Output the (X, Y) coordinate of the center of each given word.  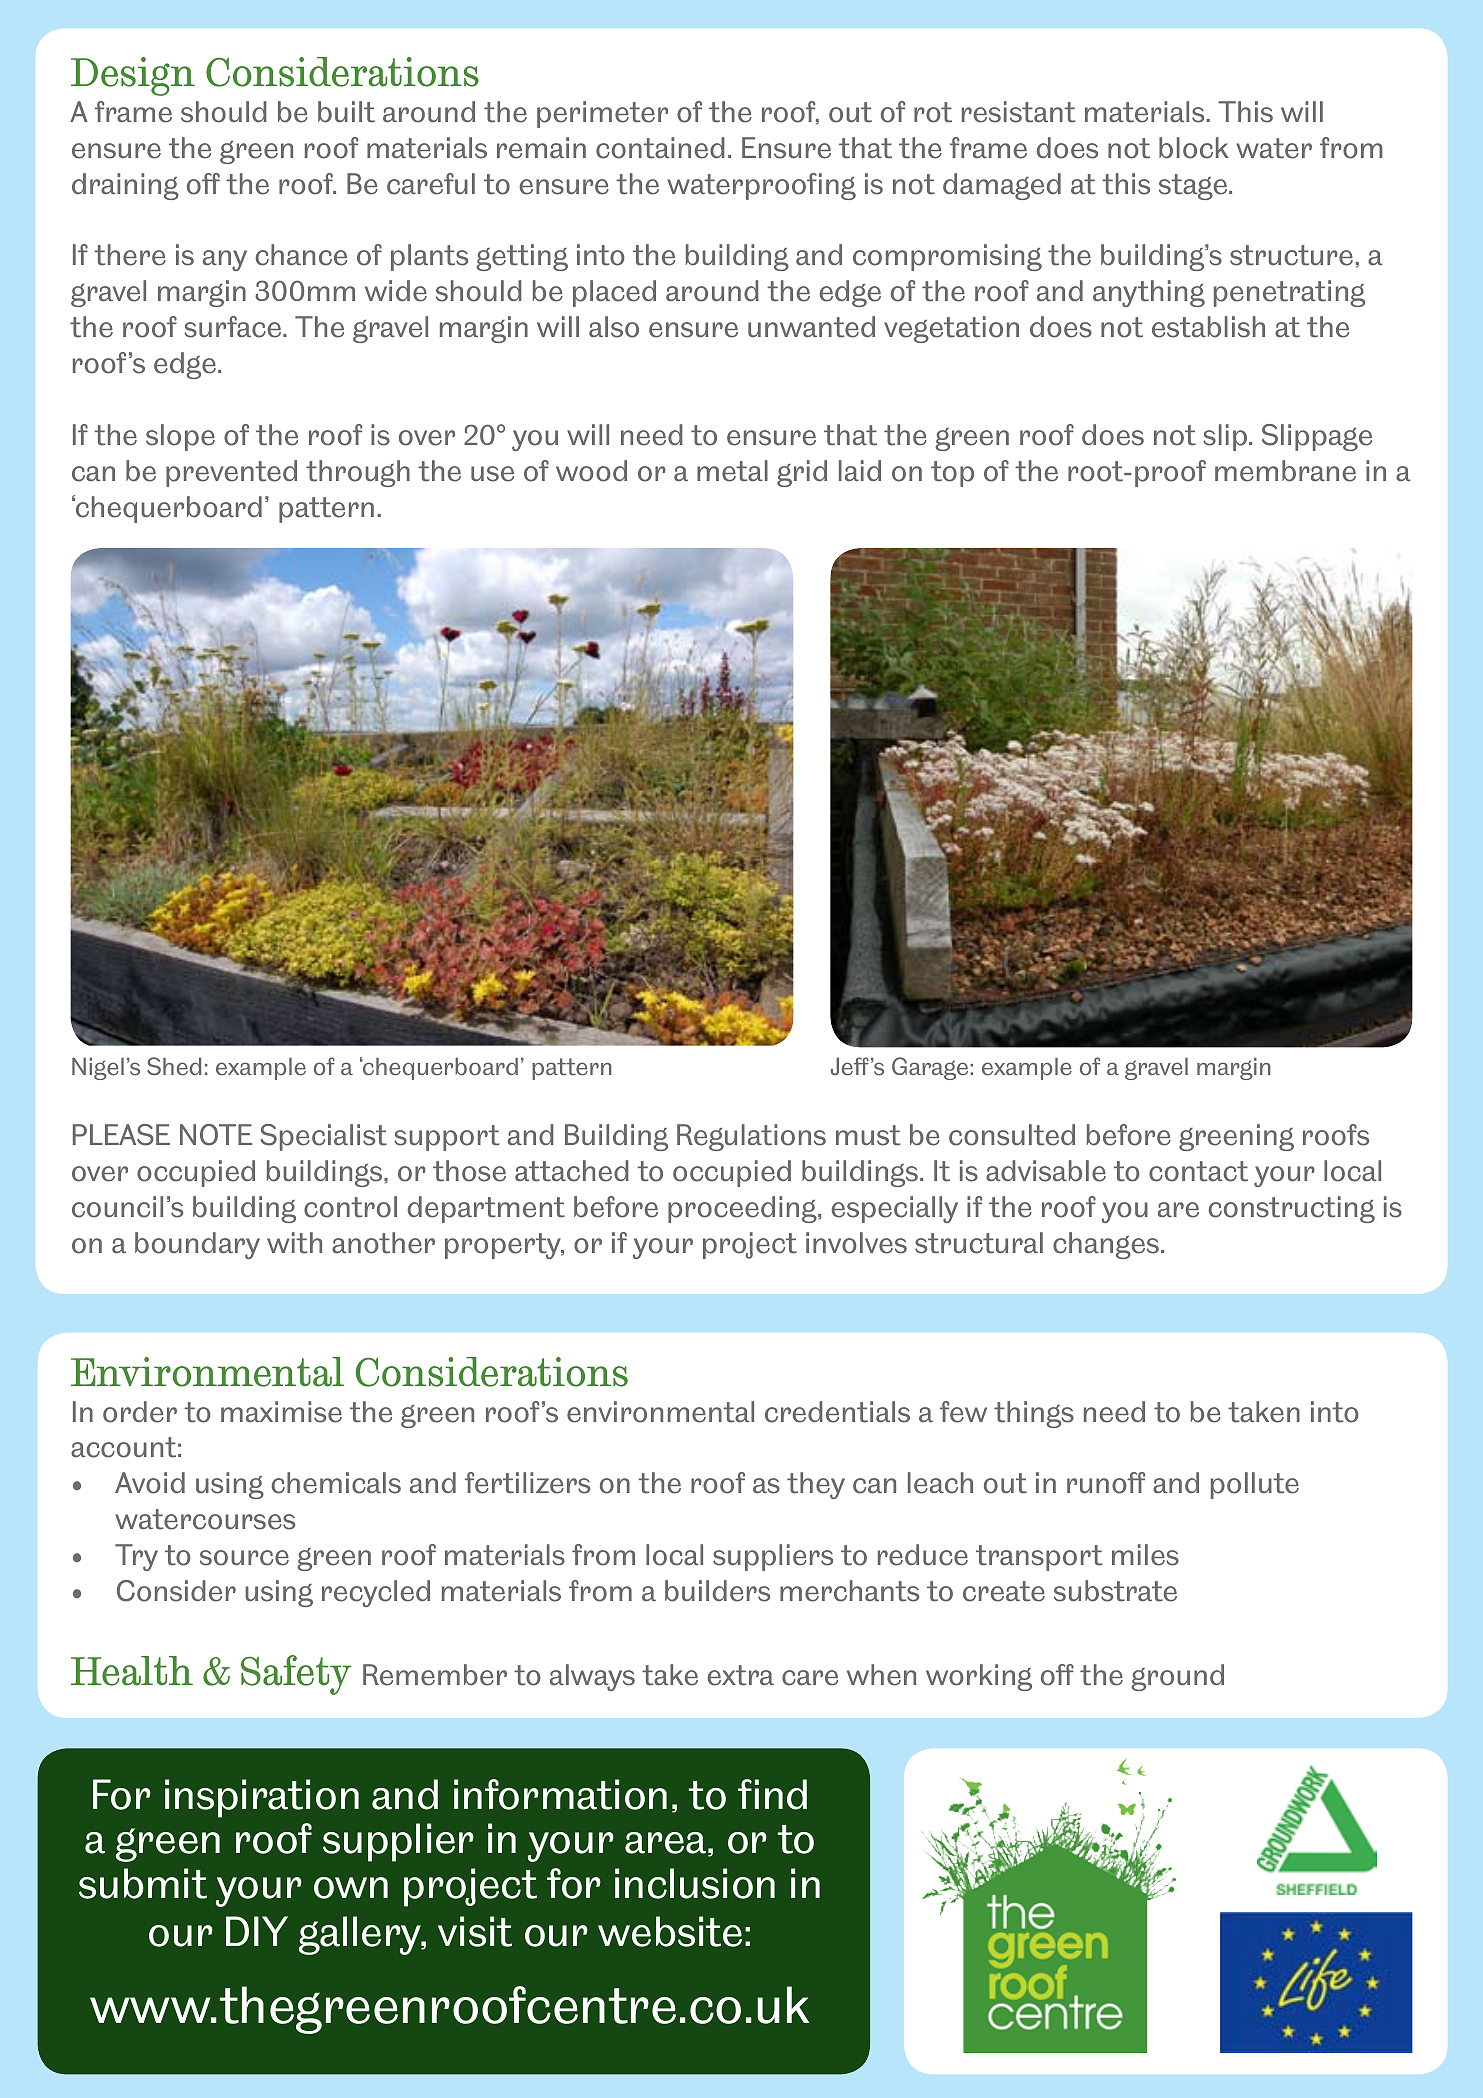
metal (732, 471)
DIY (257, 1931)
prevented (231, 473)
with (294, 1243)
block (1193, 148)
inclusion (695, 1883)
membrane (1285, 471)
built (346, 112)
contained (660, 148)
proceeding (743, 1209)
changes (1106, 1245)
